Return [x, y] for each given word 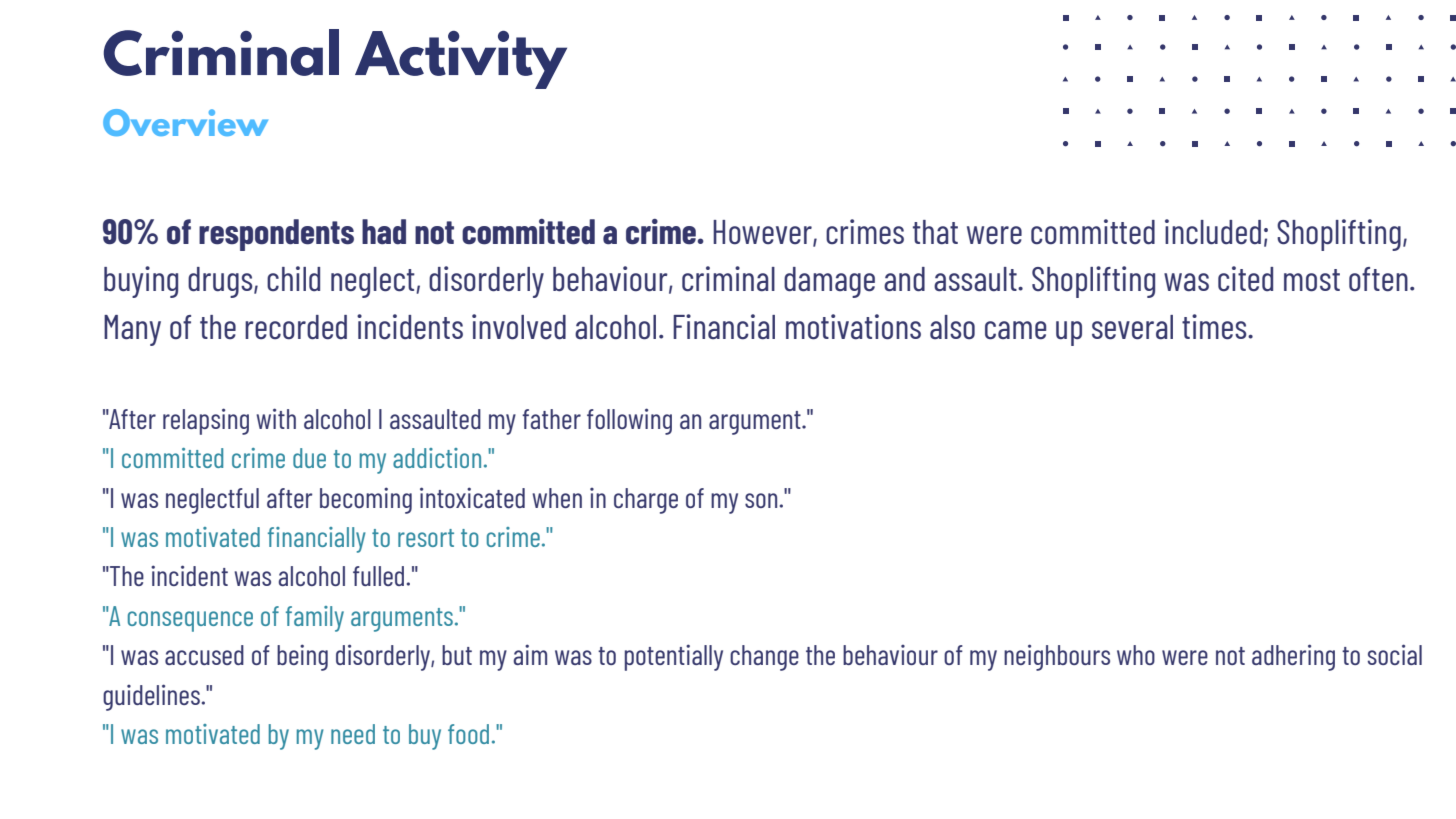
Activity [461, 60]
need [353, 734]
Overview [185, 122]
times [1215, 327]
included [1213, 232]
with [276, 418]
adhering [1293, 657]
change [764, 658]
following [629, 421]
